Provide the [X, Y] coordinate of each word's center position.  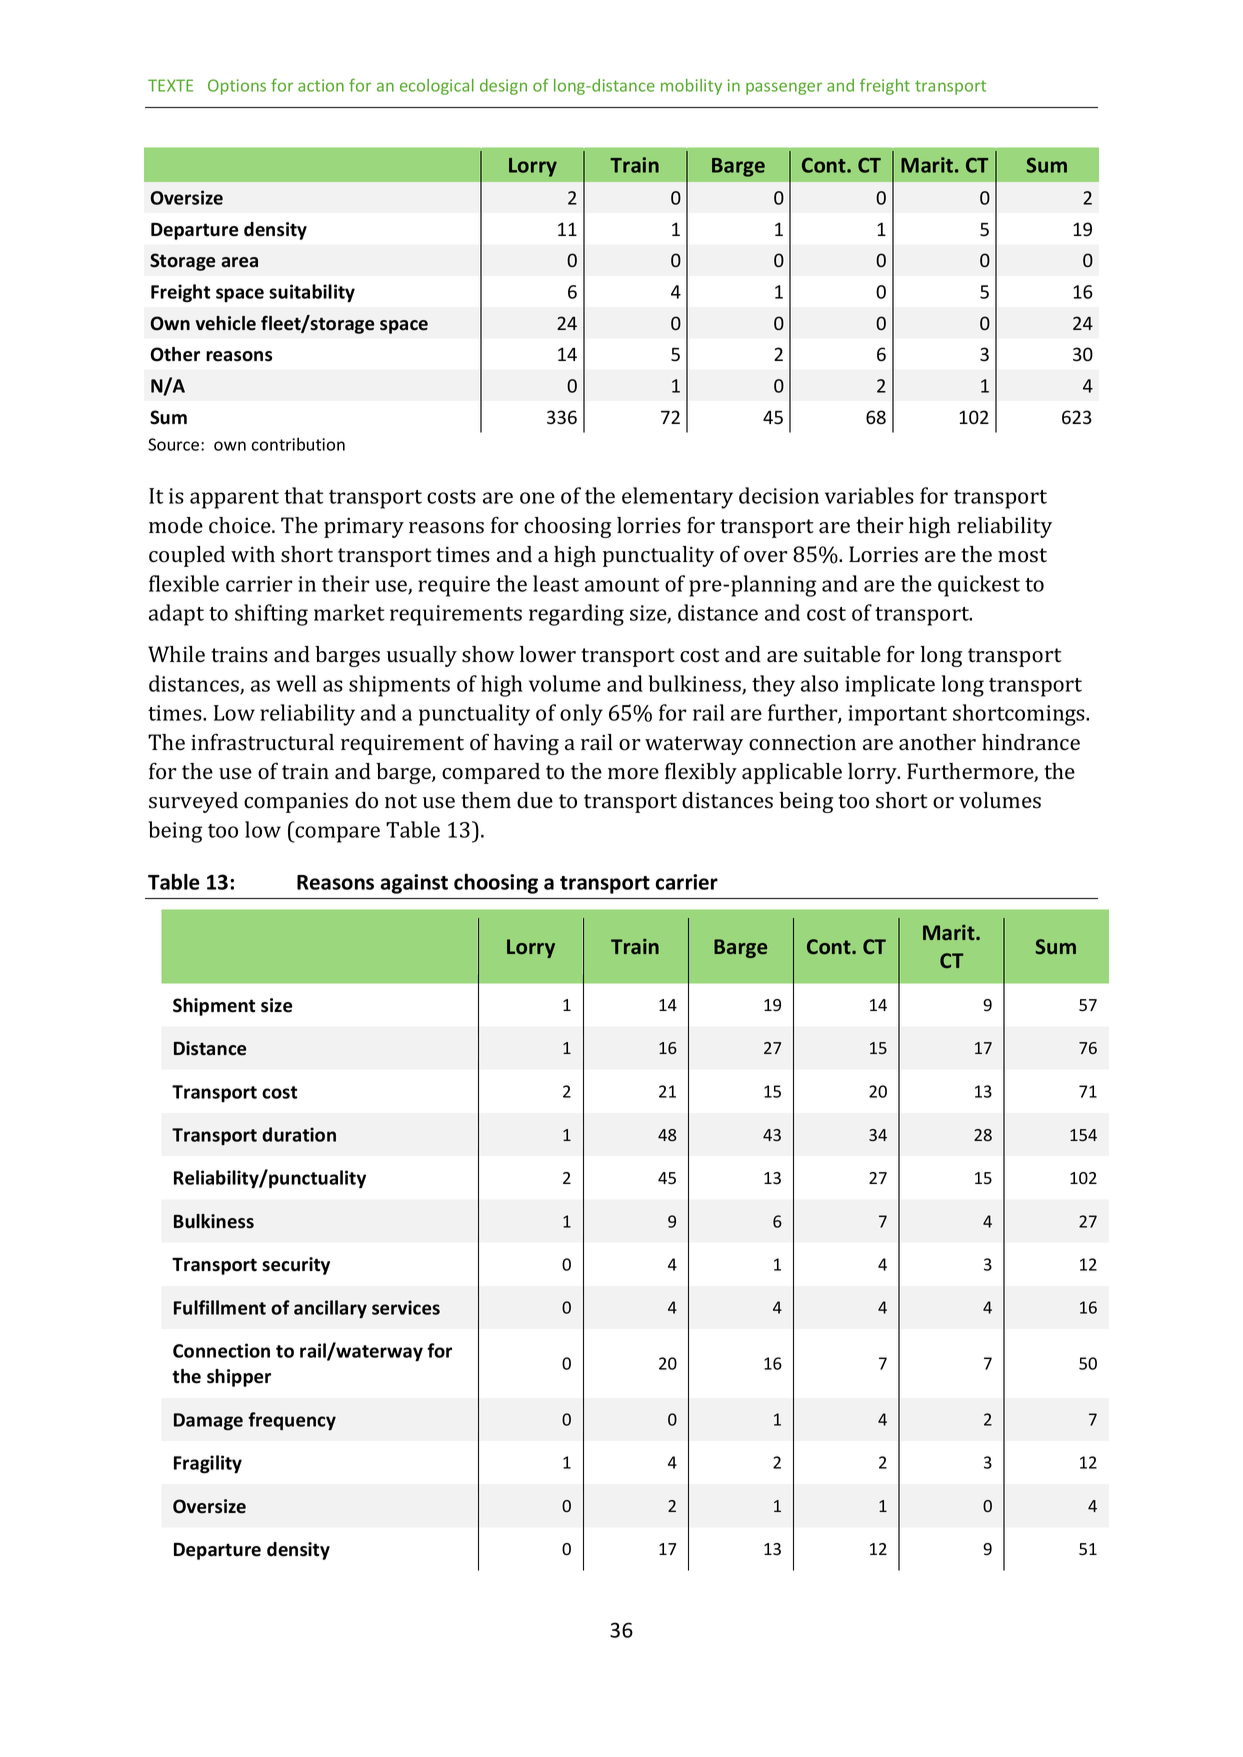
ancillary [330, 1309]
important [897, 715]
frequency [292, 1421]
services [406, 1307]
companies [296, 802]
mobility [691, 87]
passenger [784, 88]
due [535, 800]
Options [237, 87]
